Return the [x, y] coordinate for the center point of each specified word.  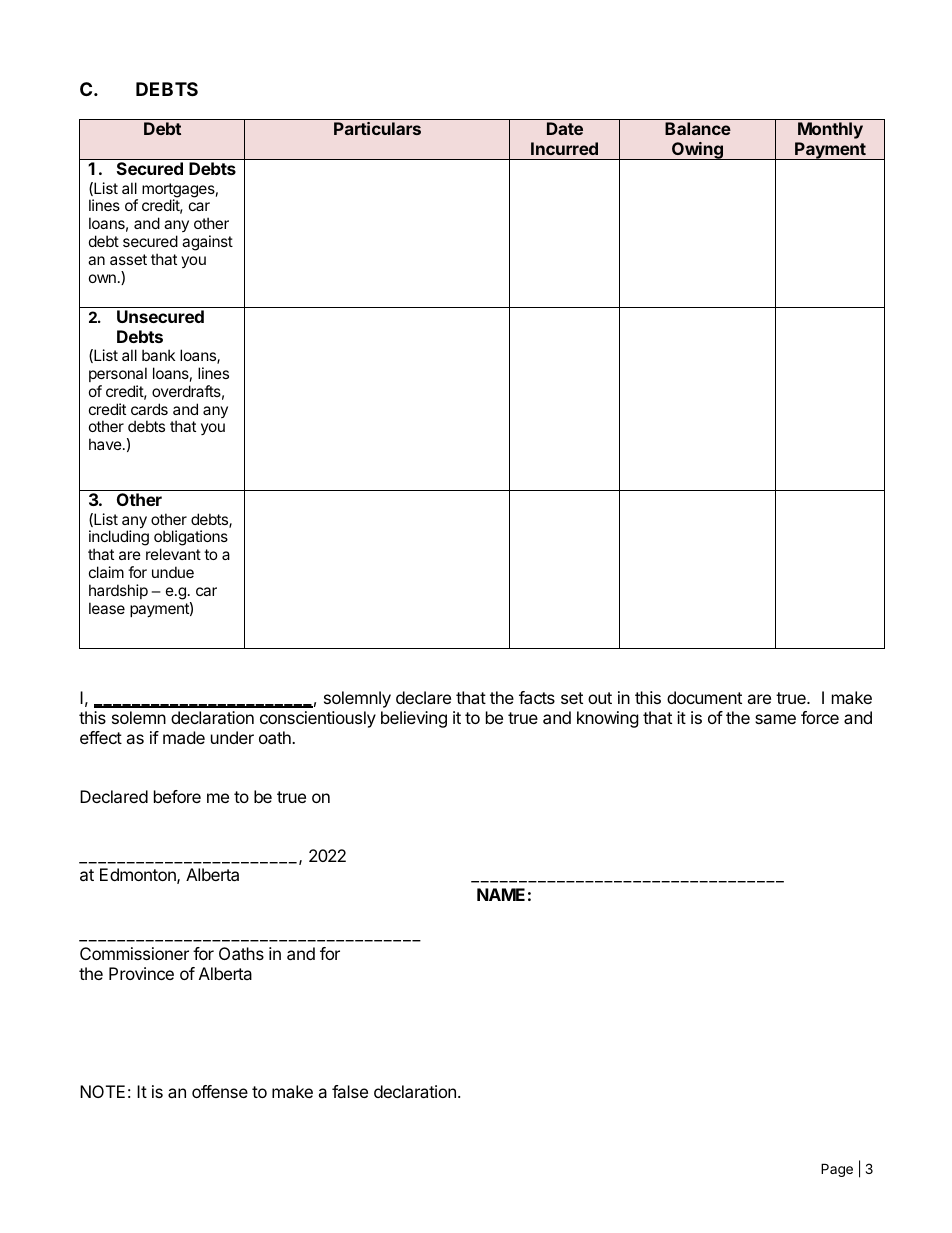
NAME [501, 894]
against [207, 243]
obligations [191, 539]
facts [537, 697]
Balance [698, 128]
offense [220, 1091]
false [350, 1091]
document [704, 697]
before [177, 796]
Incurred [564, 148]
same [775, 719]
